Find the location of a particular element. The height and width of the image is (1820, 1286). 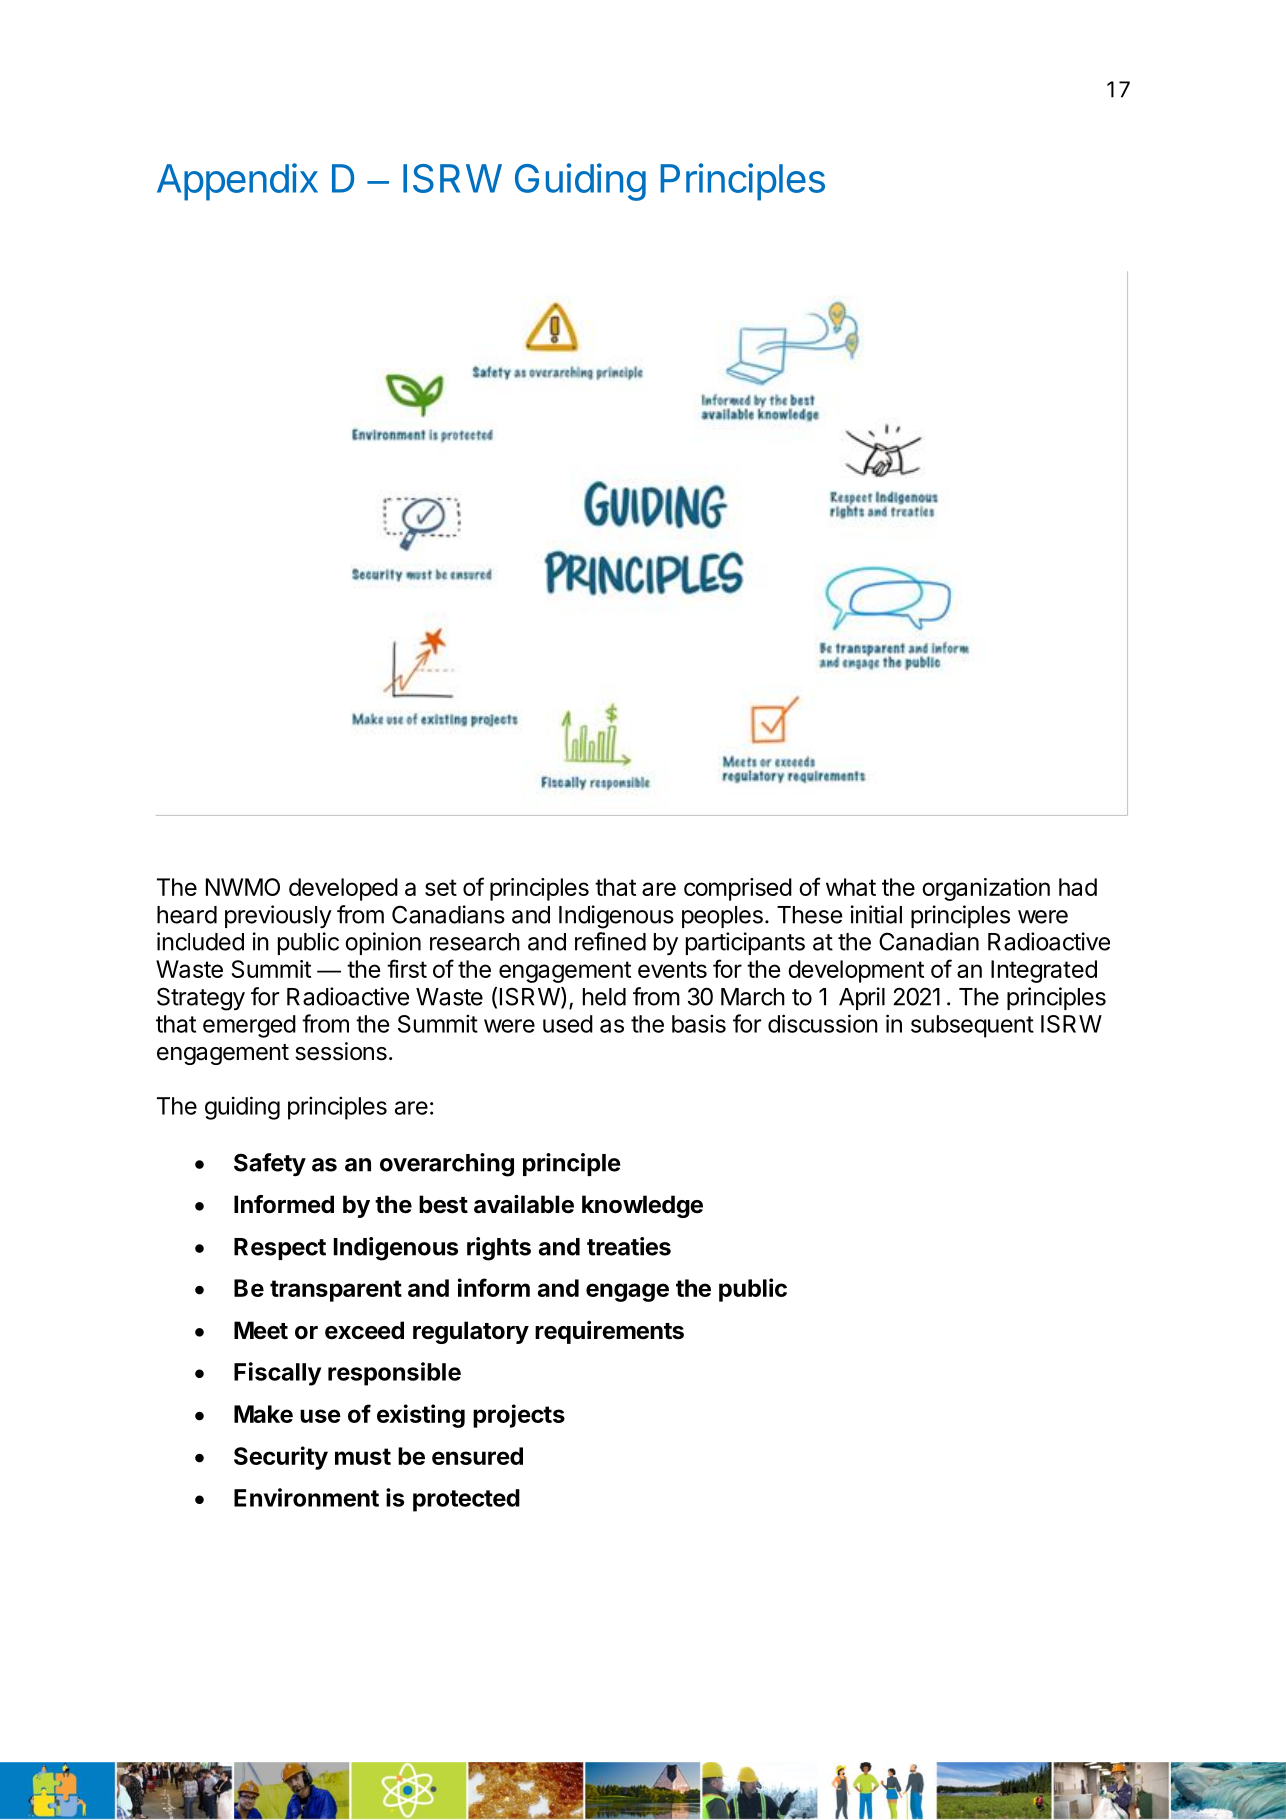

requirements is located at coordinates (609, 1332).
